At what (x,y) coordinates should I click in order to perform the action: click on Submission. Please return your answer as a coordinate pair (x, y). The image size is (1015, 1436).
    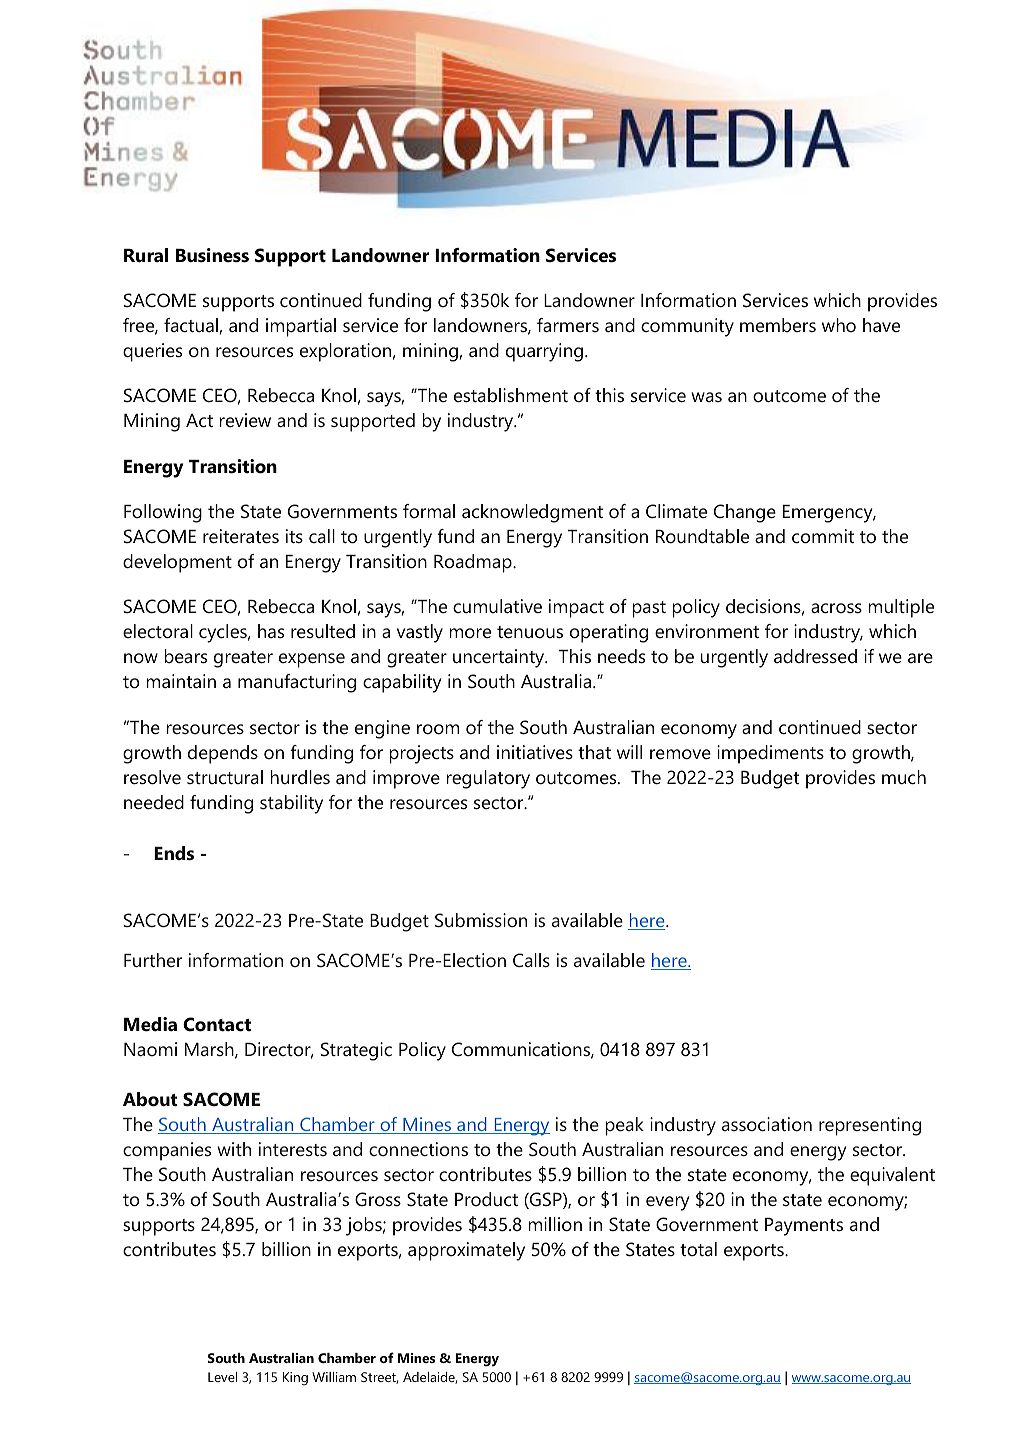
    Looking at the image, I should click on (481, 920).
